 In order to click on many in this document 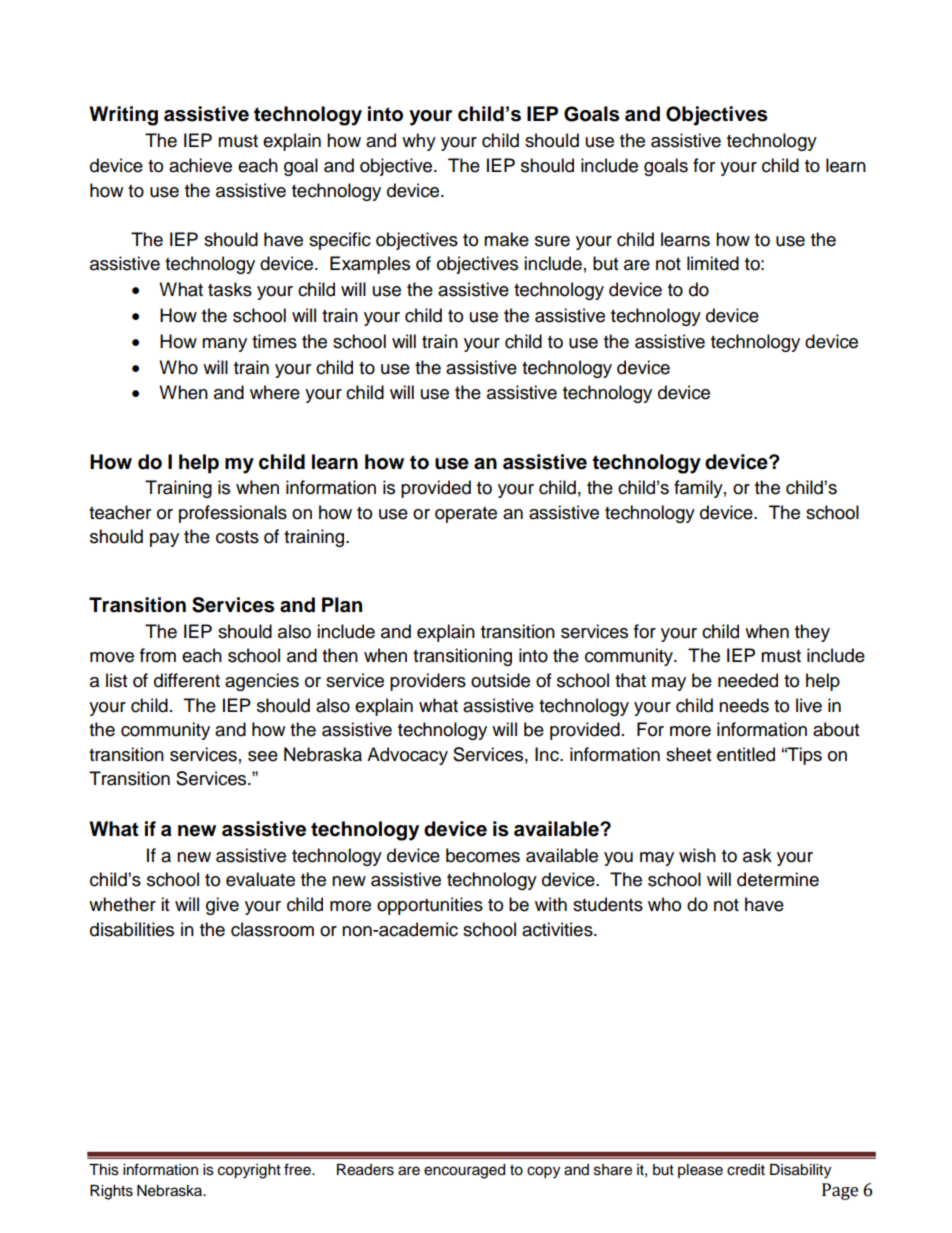, I will do `click(224, 345)`.
